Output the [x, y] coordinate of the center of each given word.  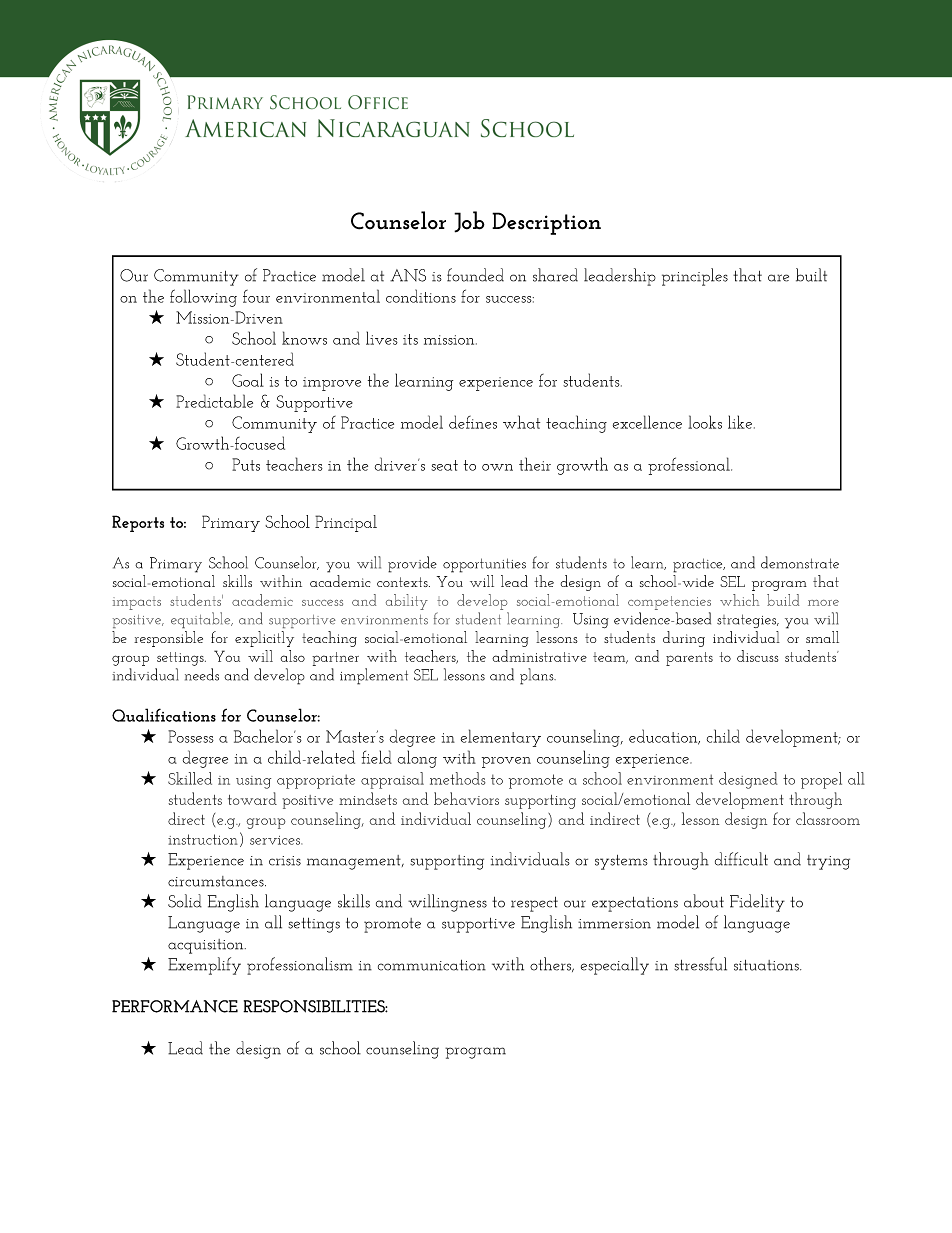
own [497, 467]
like [741, 422]
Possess [191, 736]
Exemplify [204, 966]
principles [695, 277]
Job [469, 222]
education [664, 737]
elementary [501, 738]
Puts [246, 464]
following [203, 298]
